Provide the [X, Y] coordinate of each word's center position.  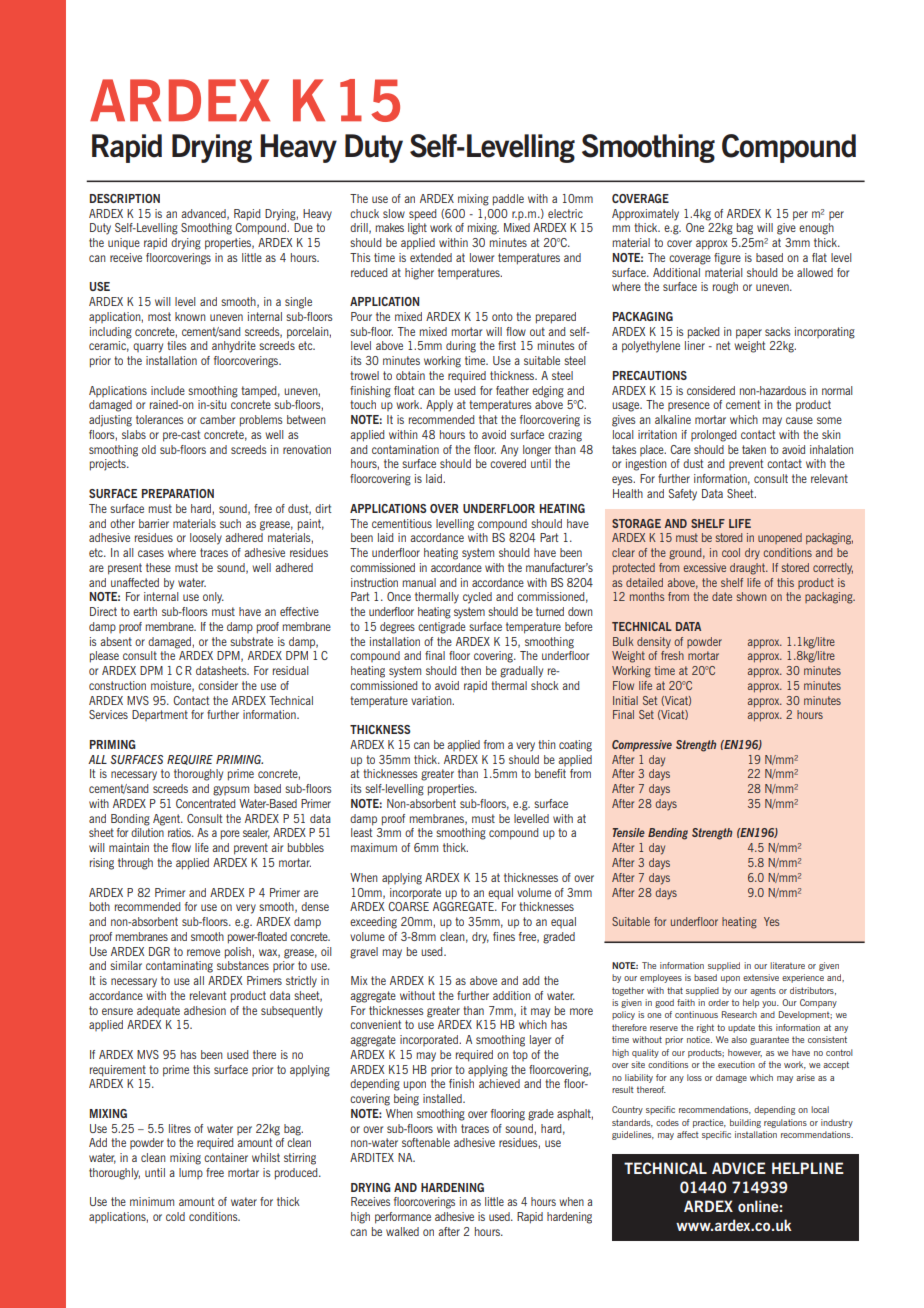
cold [175, 1216]
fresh [672, 655]
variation [432, 700]
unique [124, 243]
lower [482, 257]
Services [108, 714]
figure [727, 259]
